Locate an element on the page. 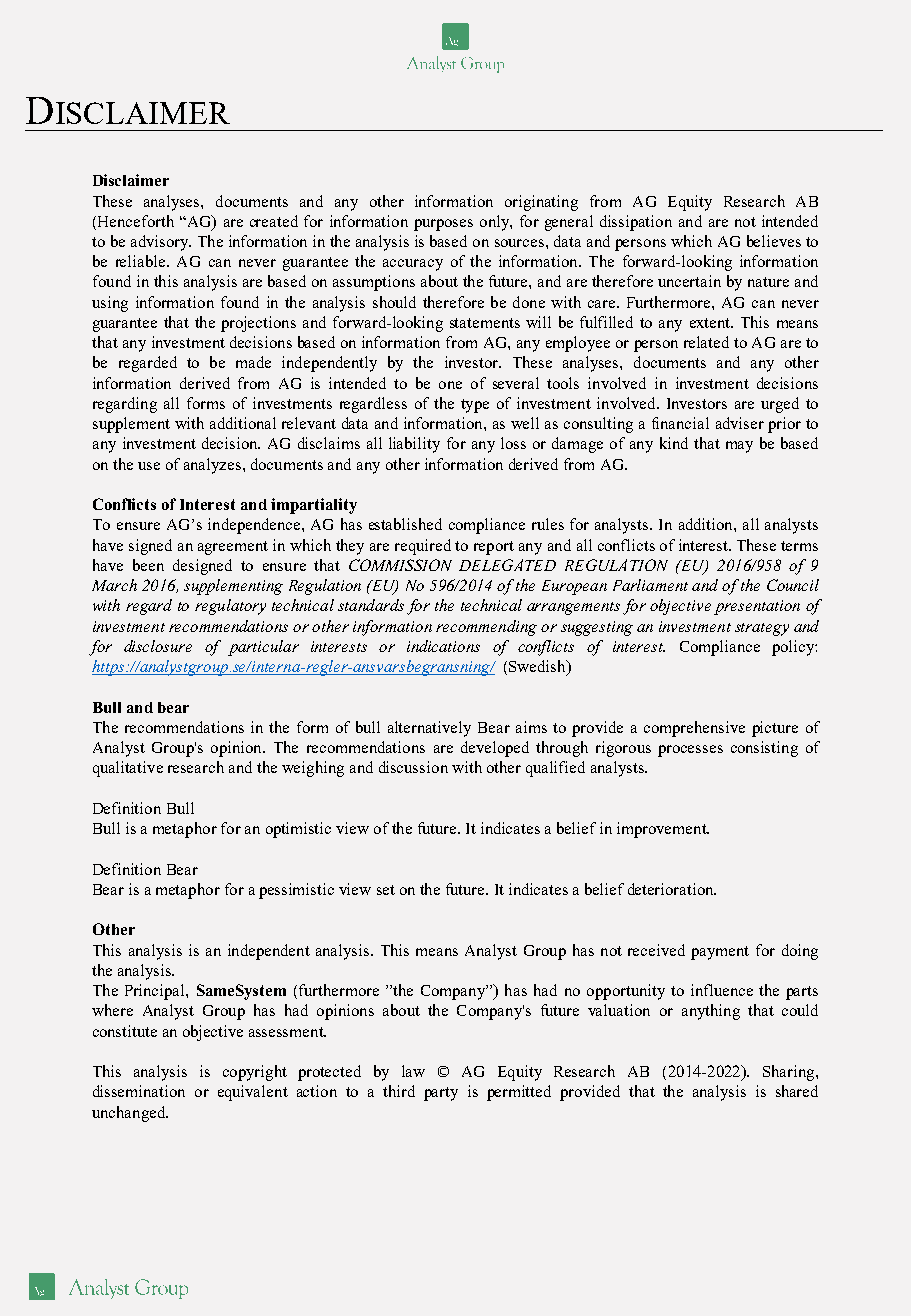  advisory is located at coordinates (161, 243).
